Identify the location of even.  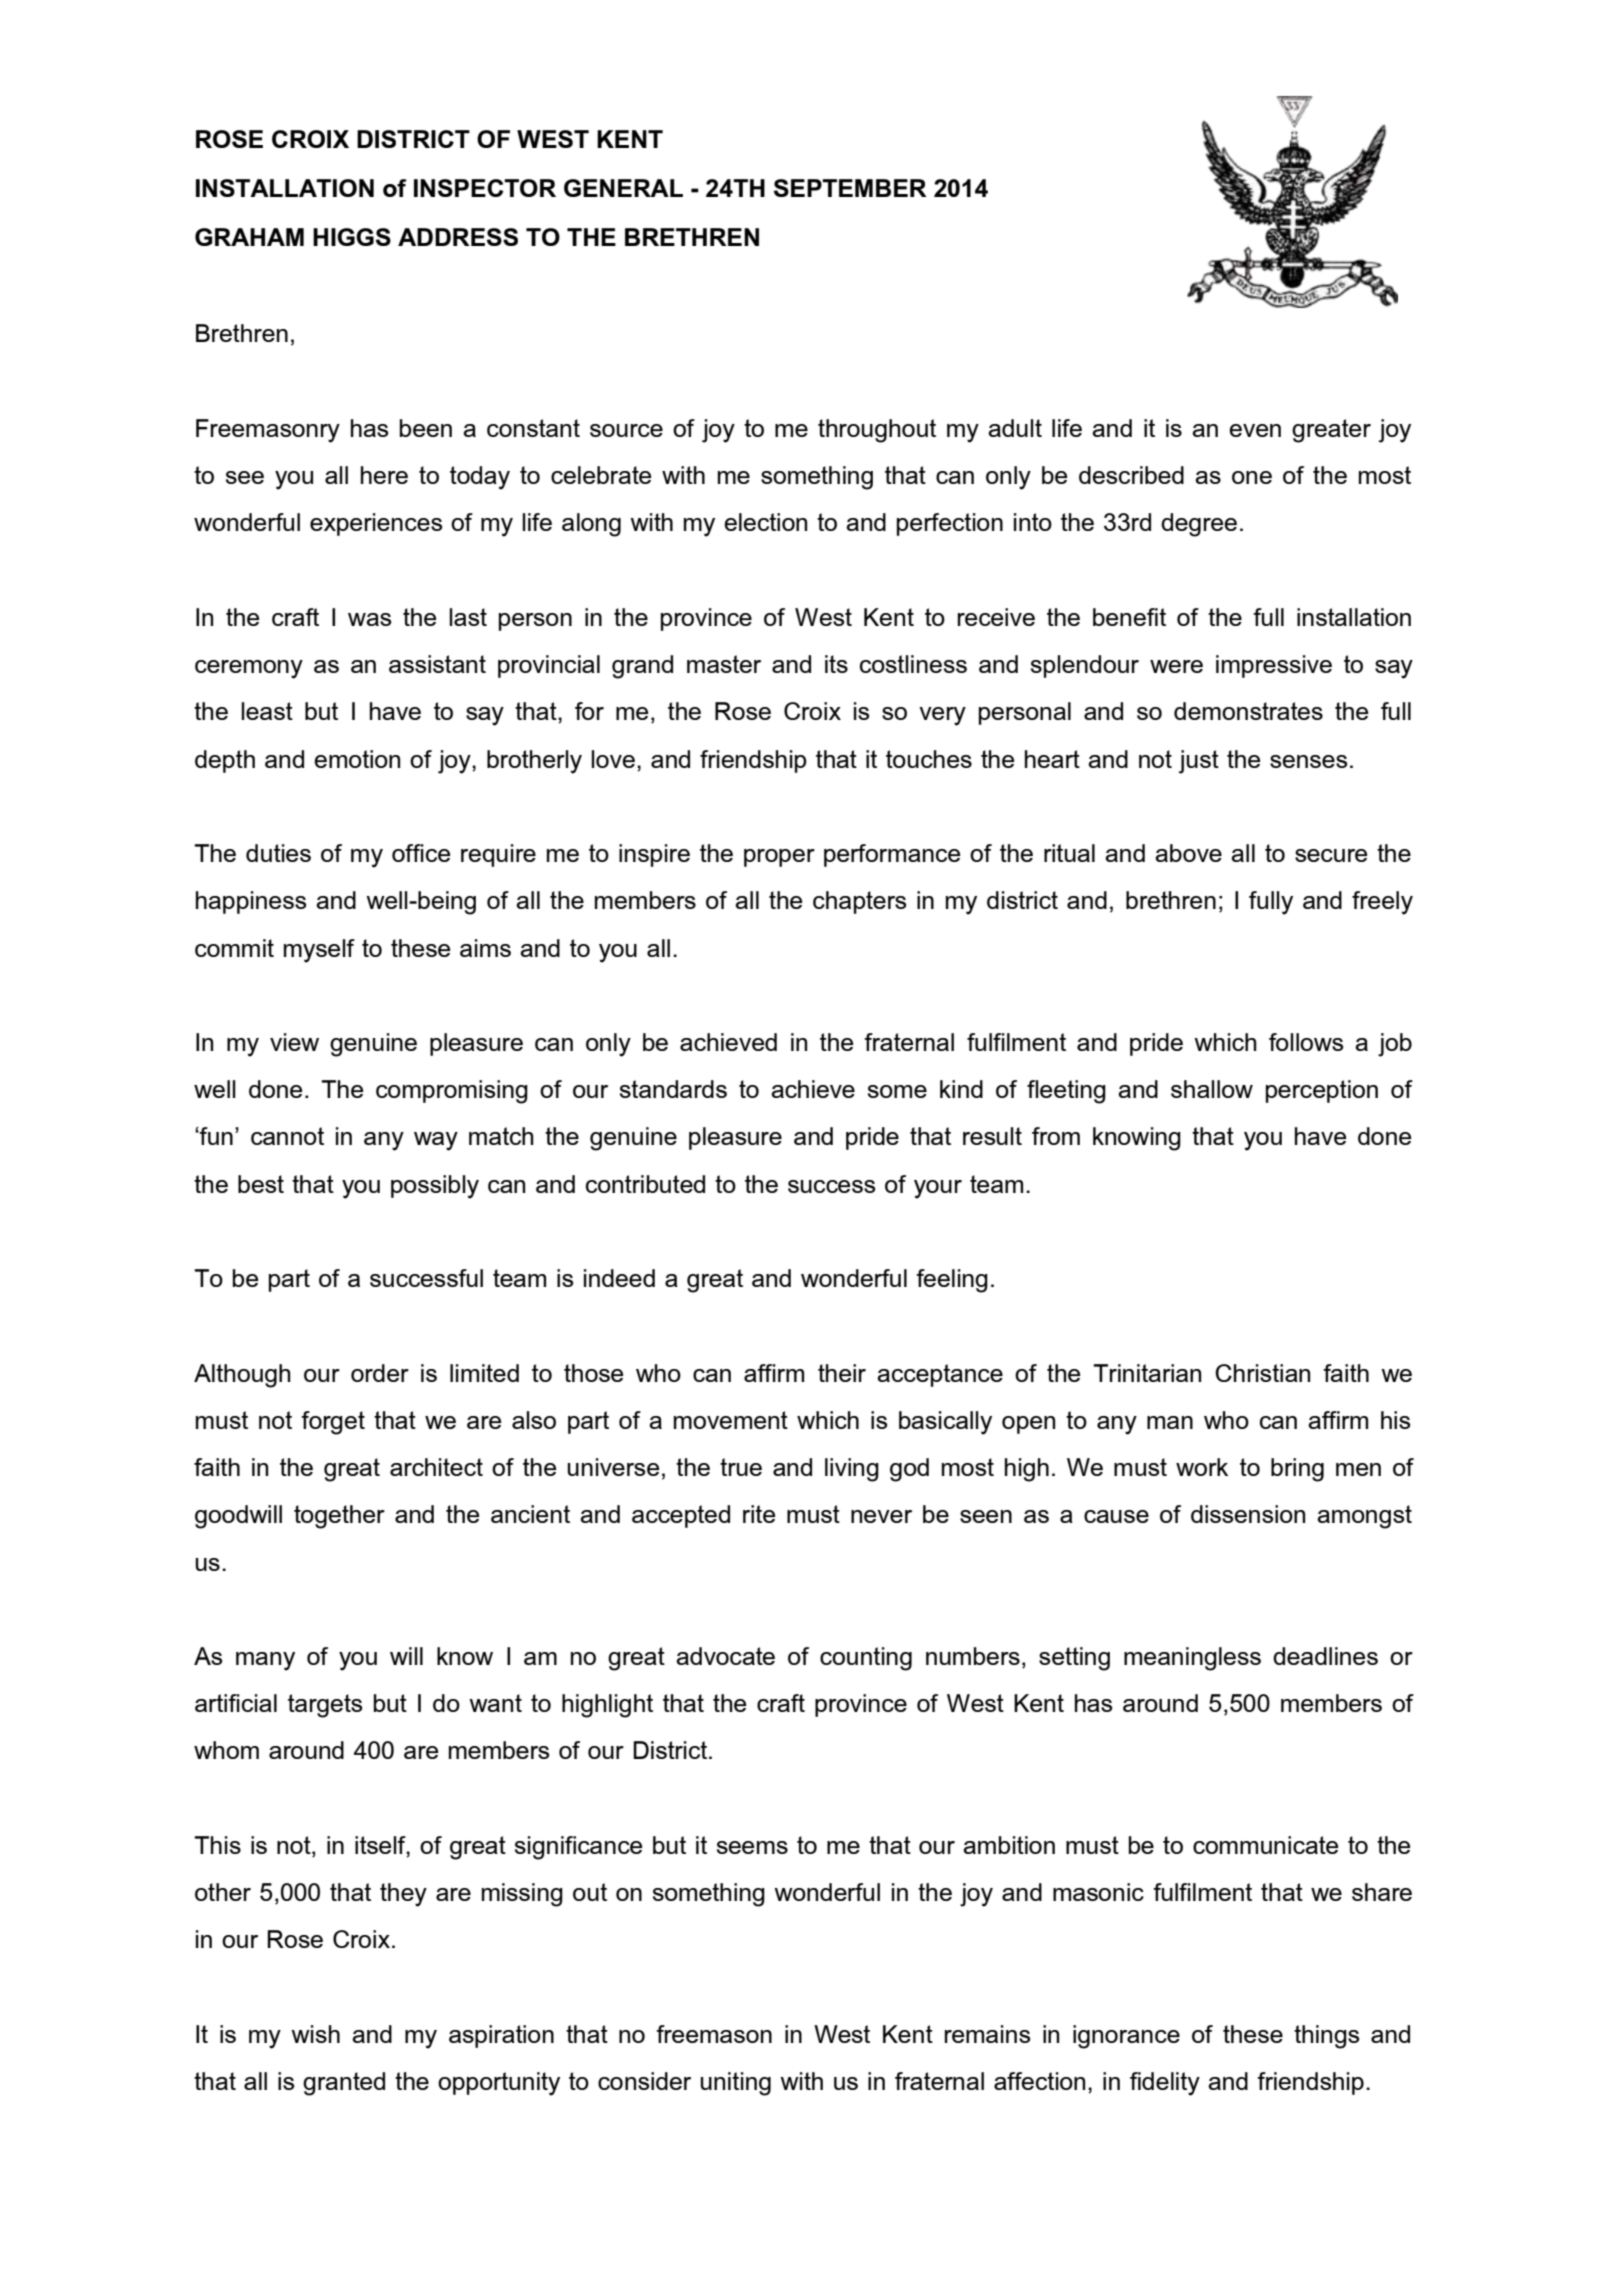
(1255, 430).
